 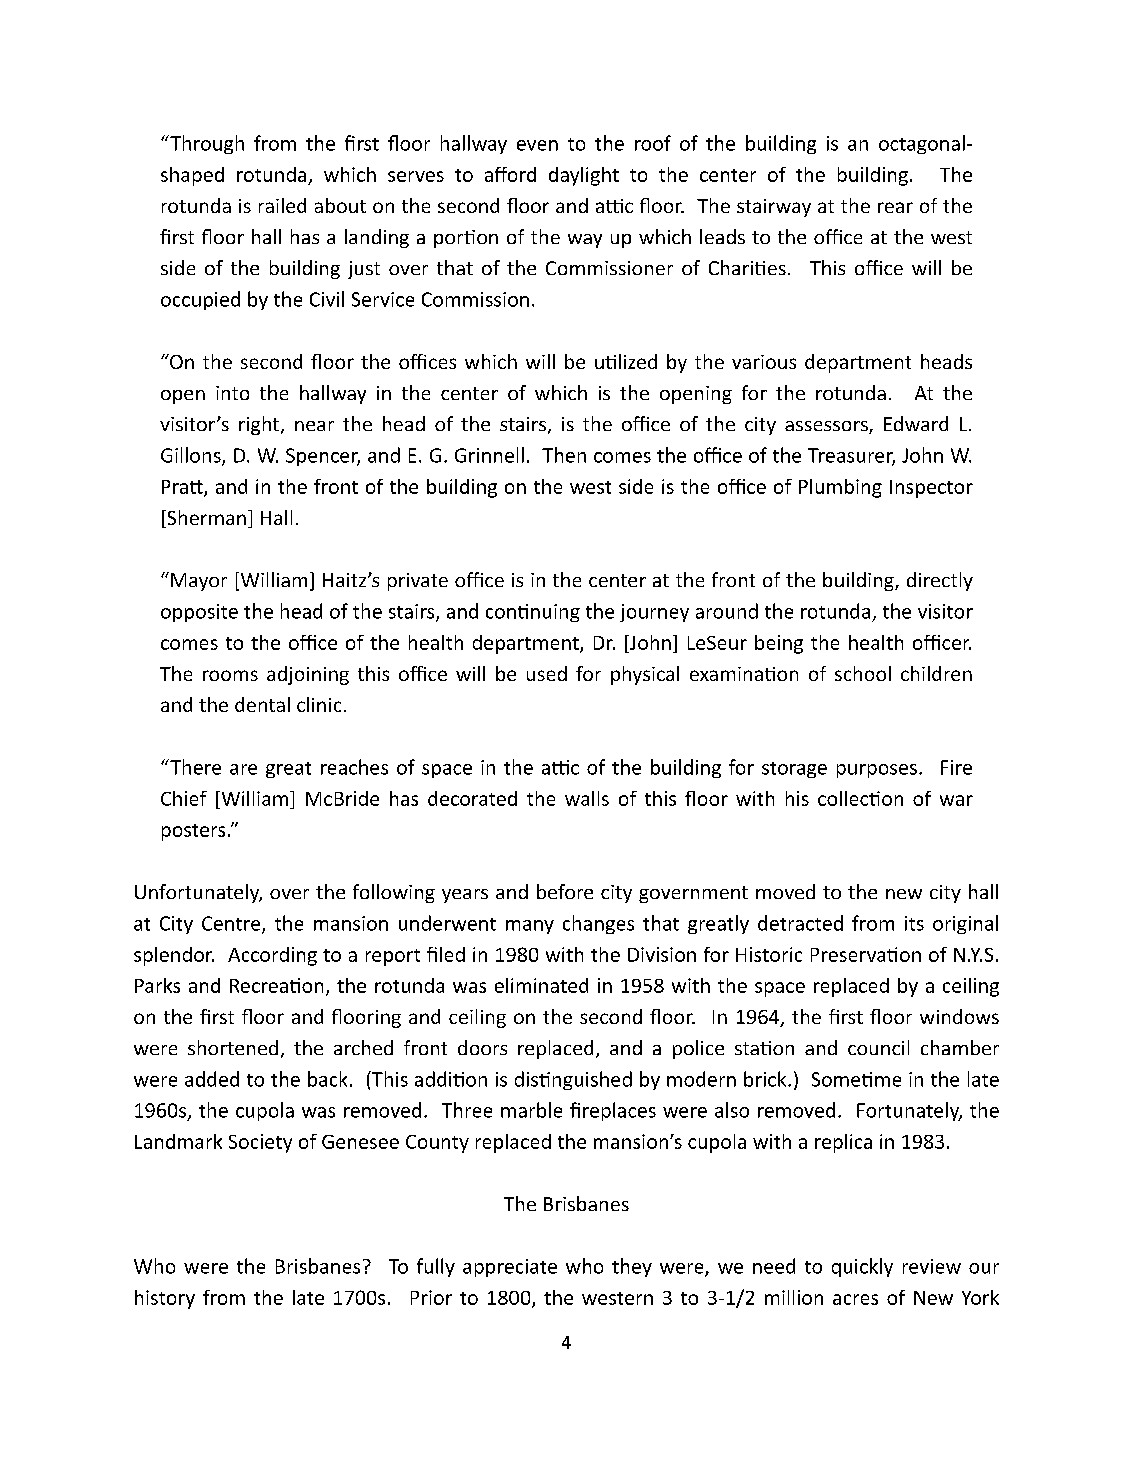 I want to click on railed, so click(x=282, y=205).
